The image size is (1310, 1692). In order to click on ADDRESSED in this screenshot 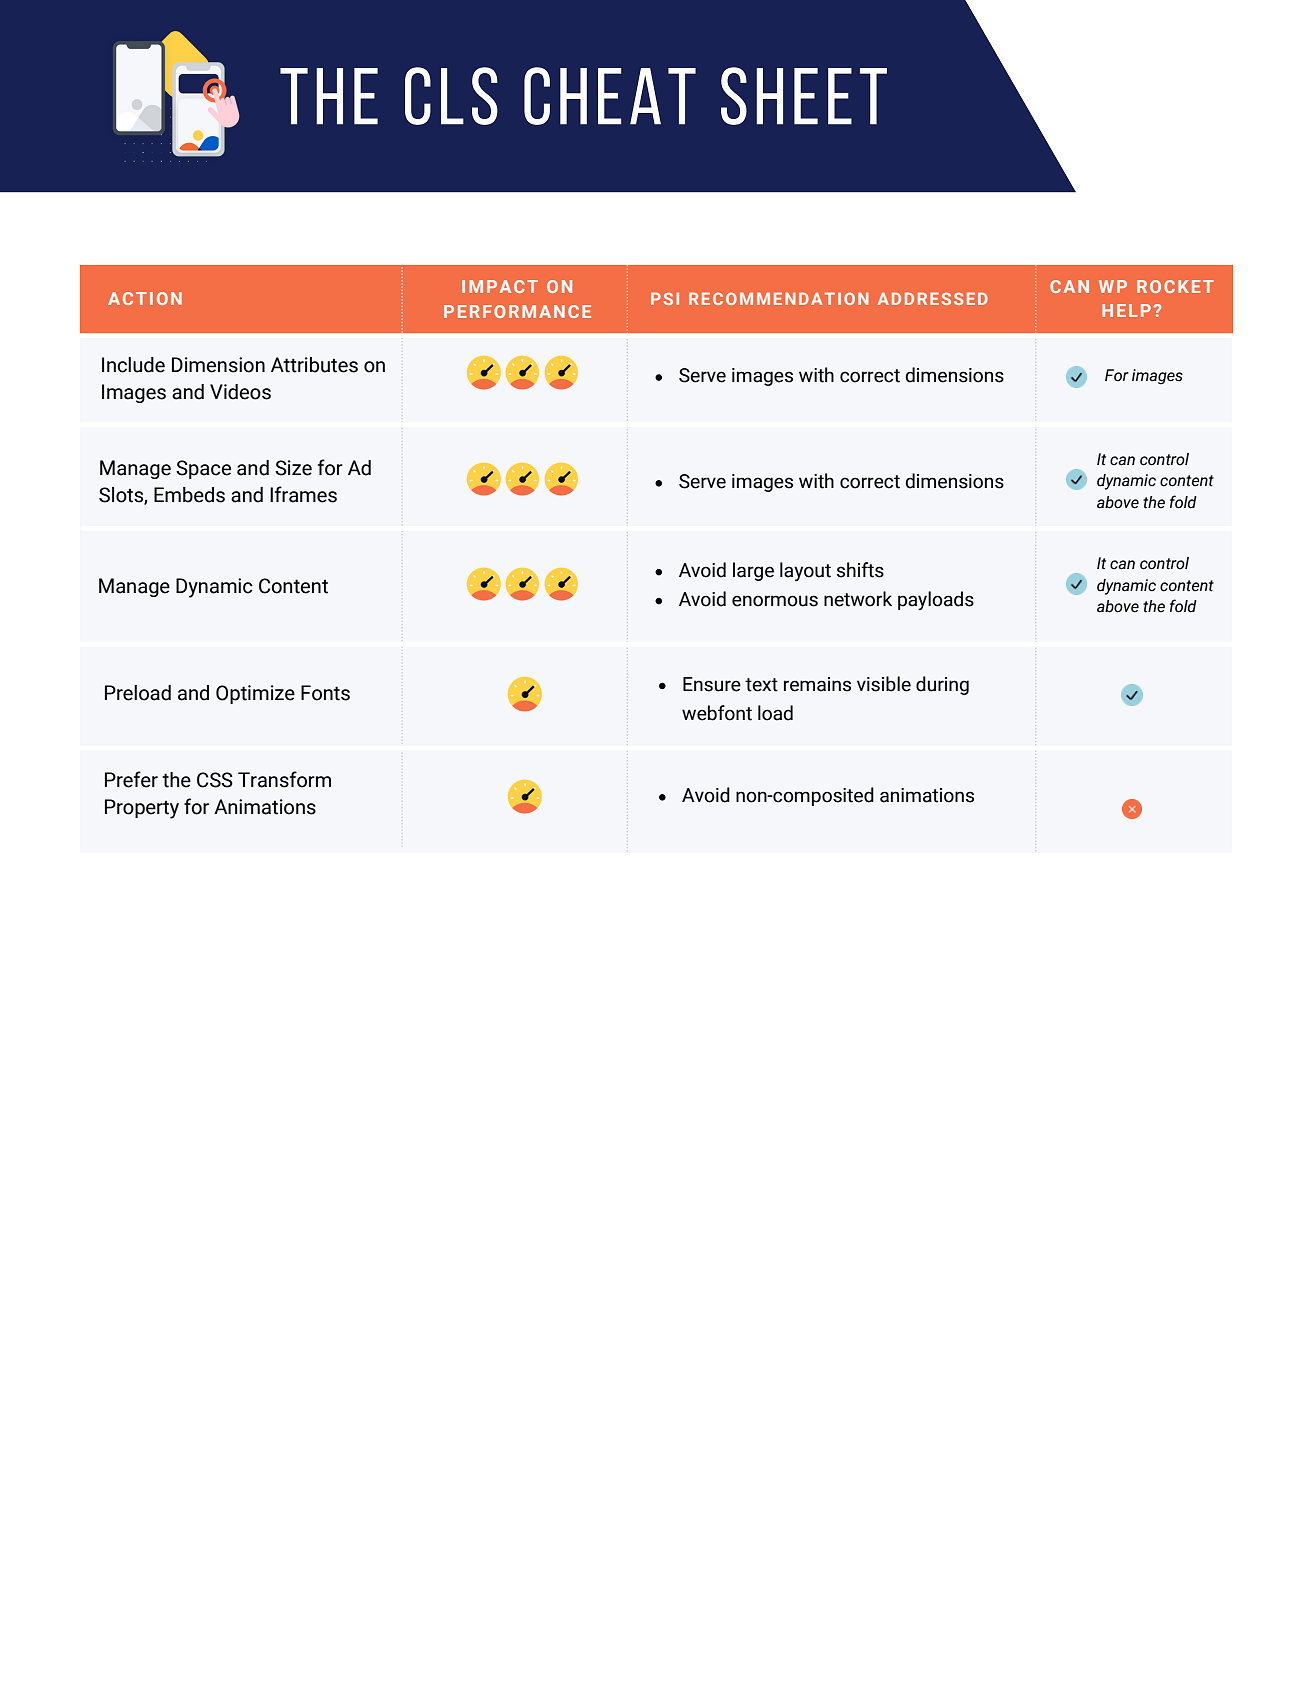, I will do `click(932, 298)`.
